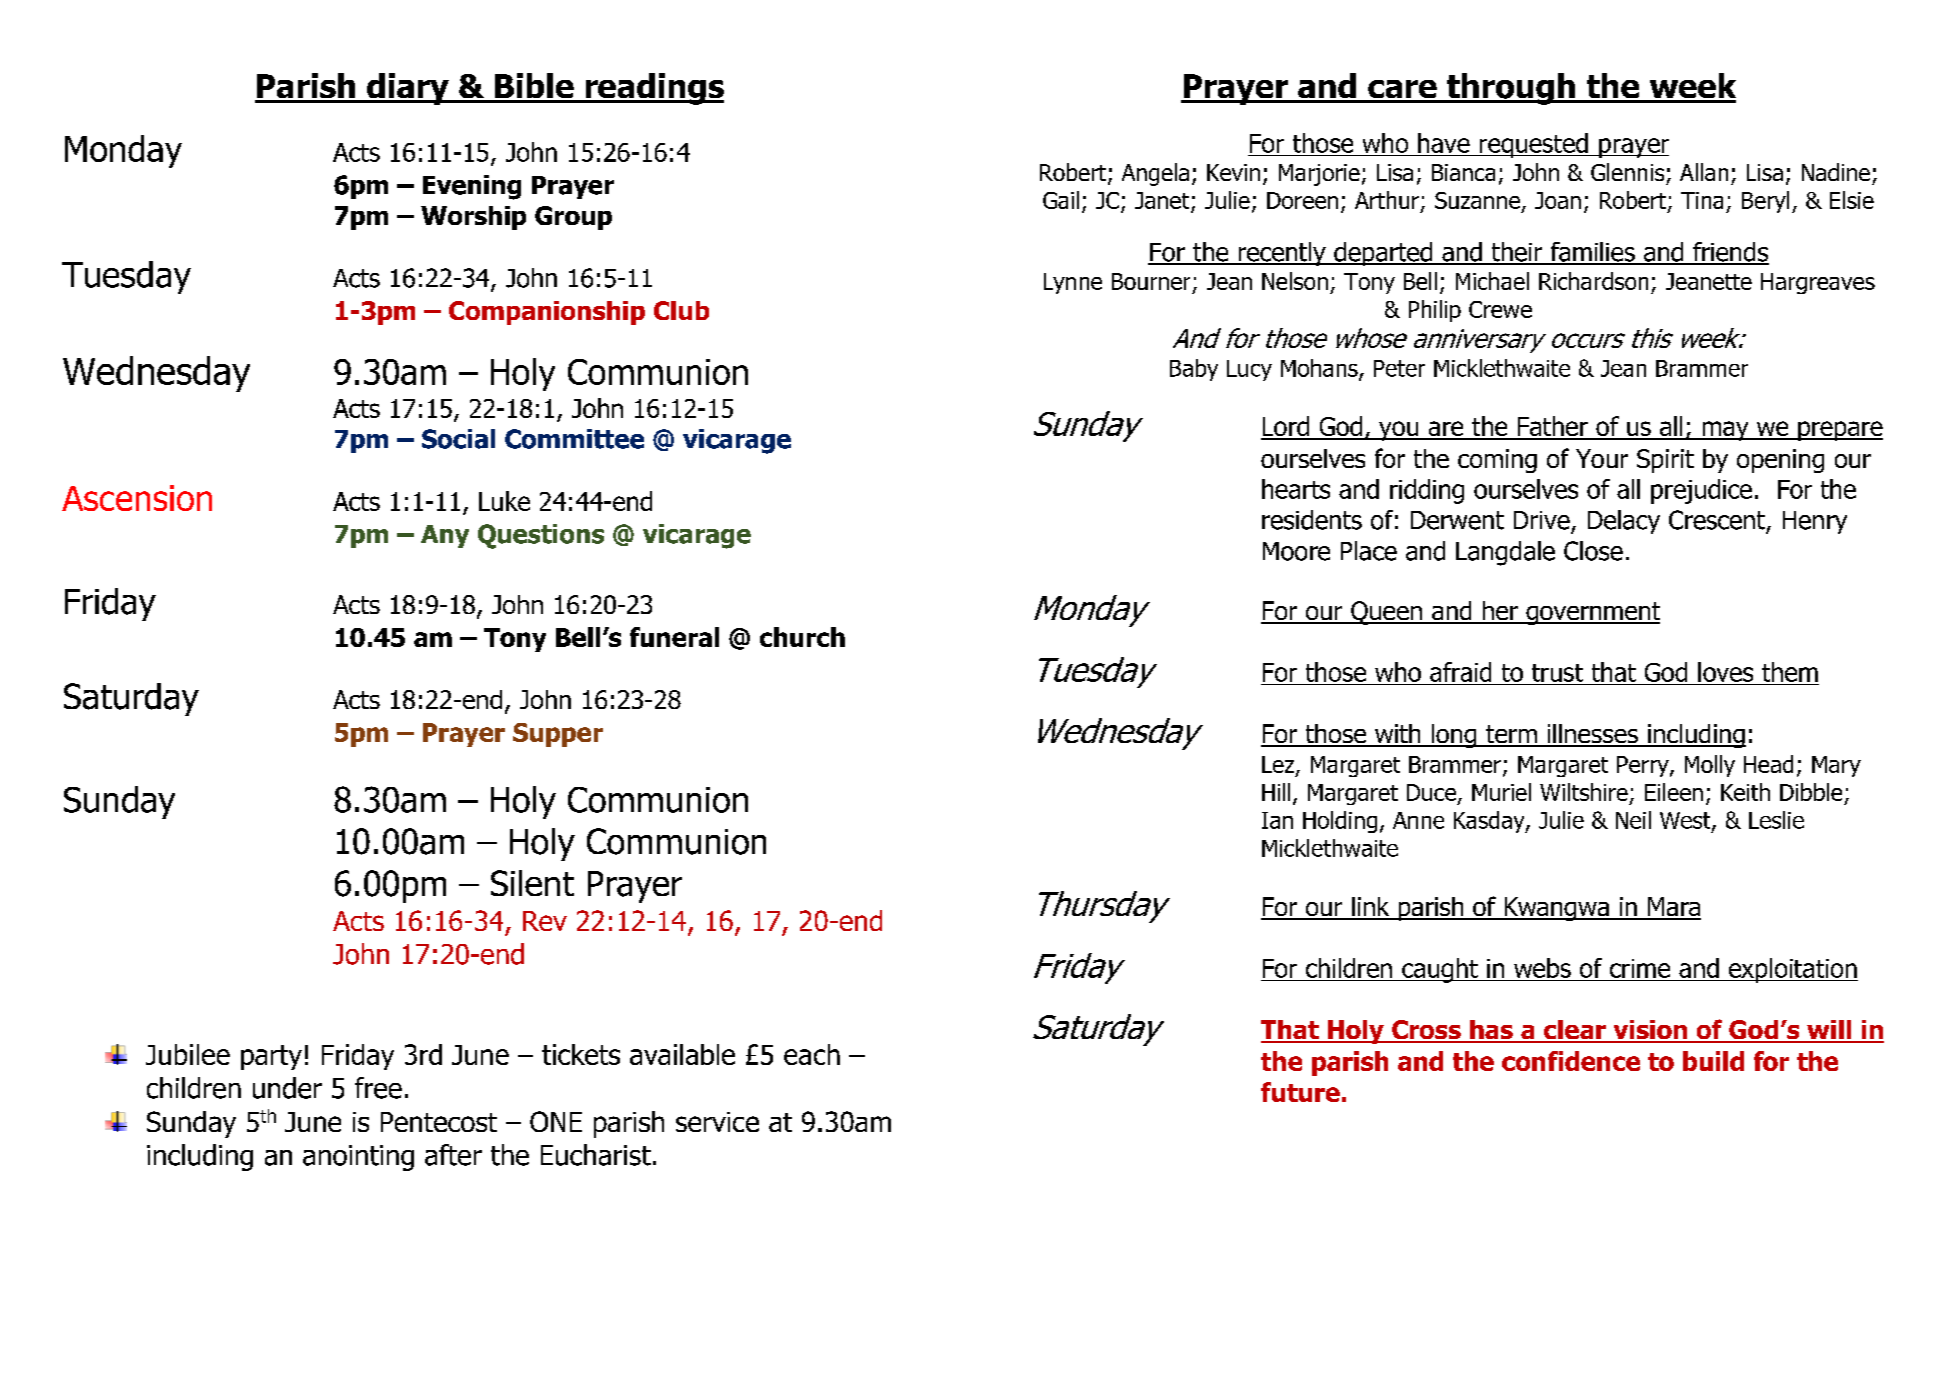 Image resolution: width=1948 pixels, height=1377 pixels. What do you see at coordinates (1713, 1061) in the screenshot?
I see `build` at bounding box center [1713, 1061].
